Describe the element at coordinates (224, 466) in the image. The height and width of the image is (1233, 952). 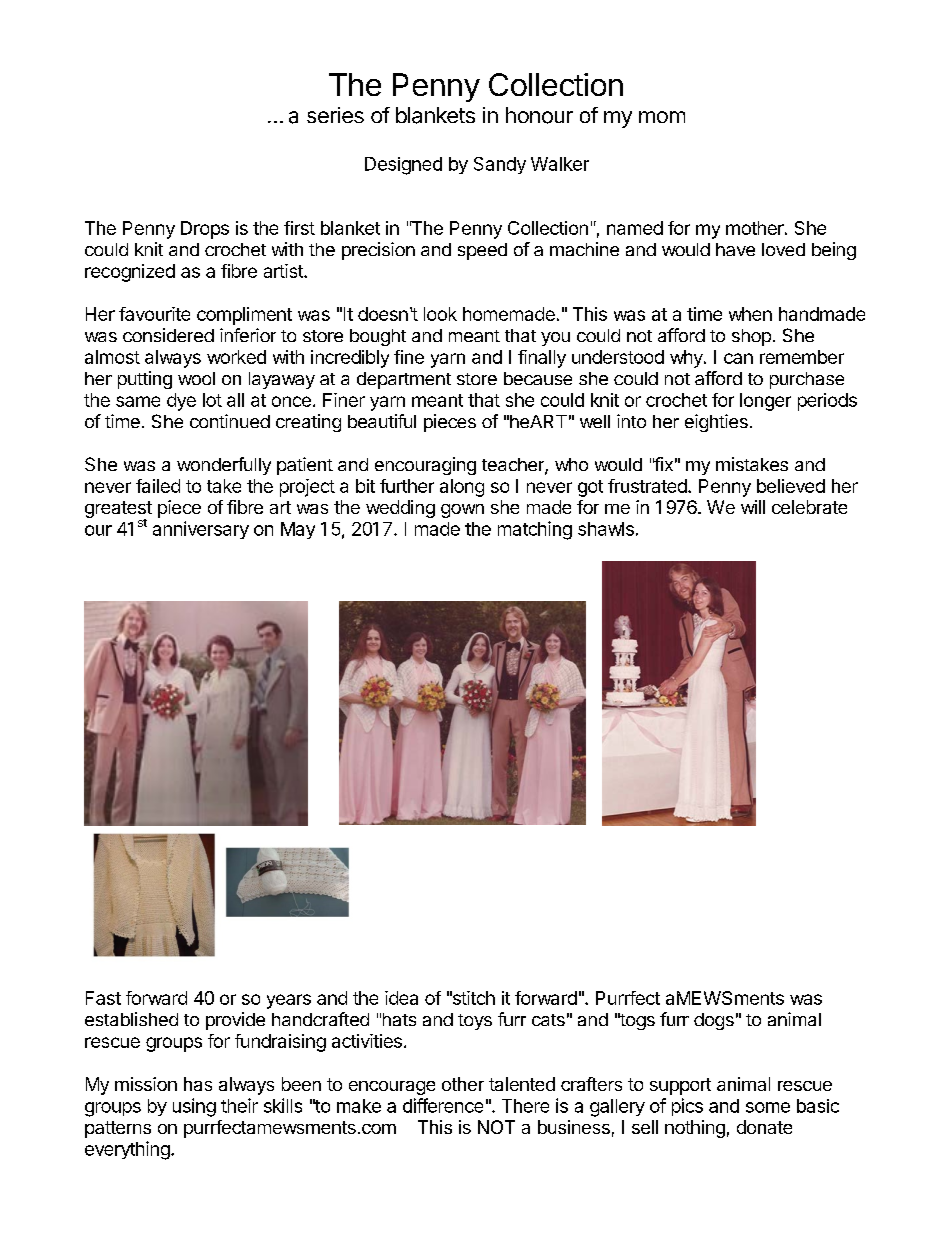
I see `wonderfully` at that location.
